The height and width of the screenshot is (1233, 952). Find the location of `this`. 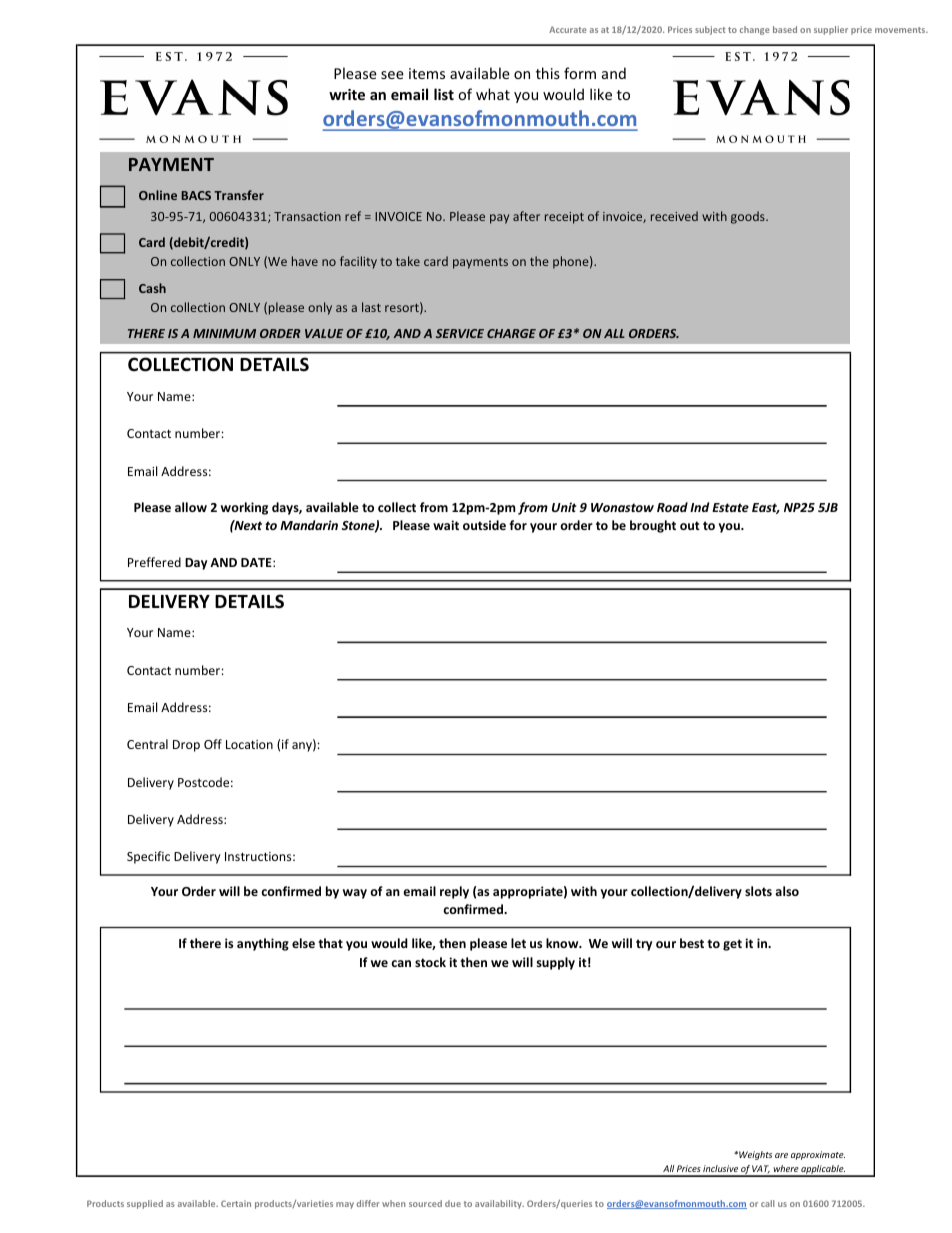

this is located at coordinates (548, 73).
